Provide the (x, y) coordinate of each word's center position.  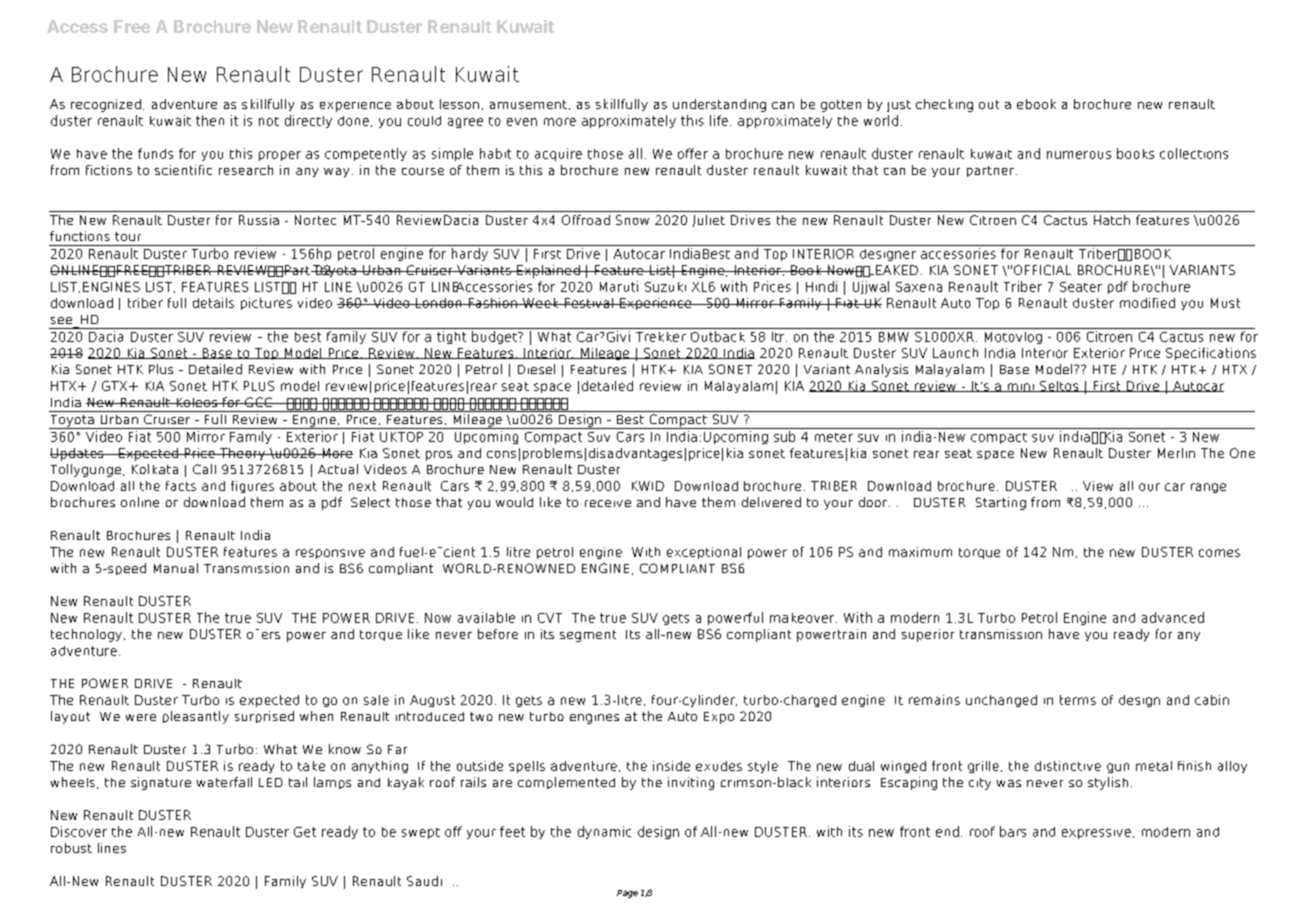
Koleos (196, 402)
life (719, 120)
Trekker (661, 337)
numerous (1079, 155)
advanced (1173, 617)
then (210, 120)
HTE (1104, 369)
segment (588, 636)
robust (71, 848)
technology (86, 635)
